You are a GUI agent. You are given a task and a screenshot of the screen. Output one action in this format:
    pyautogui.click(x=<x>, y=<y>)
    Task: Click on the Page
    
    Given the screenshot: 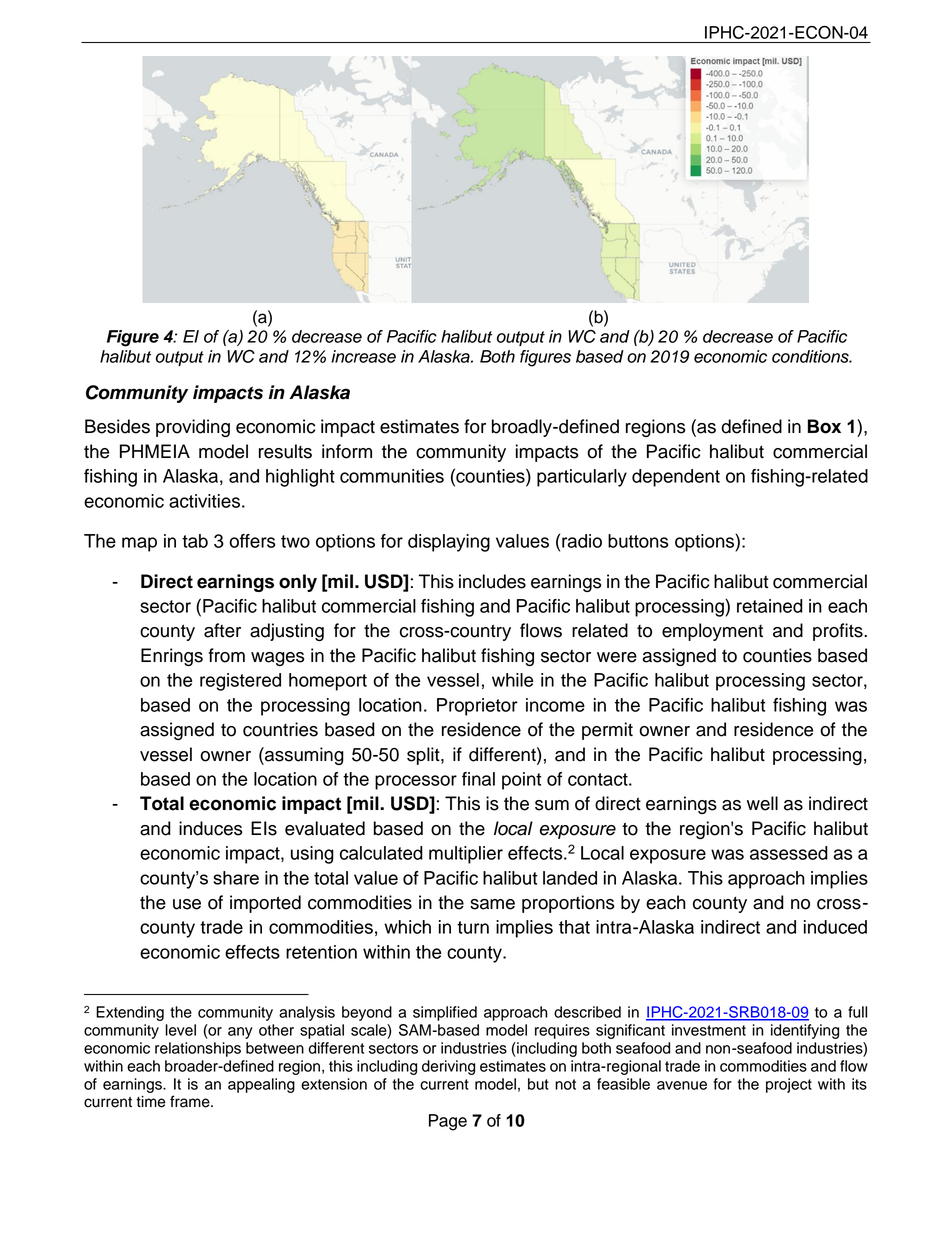 What is the action you would take?
    pyautogui.click(x=448, y=1122)
